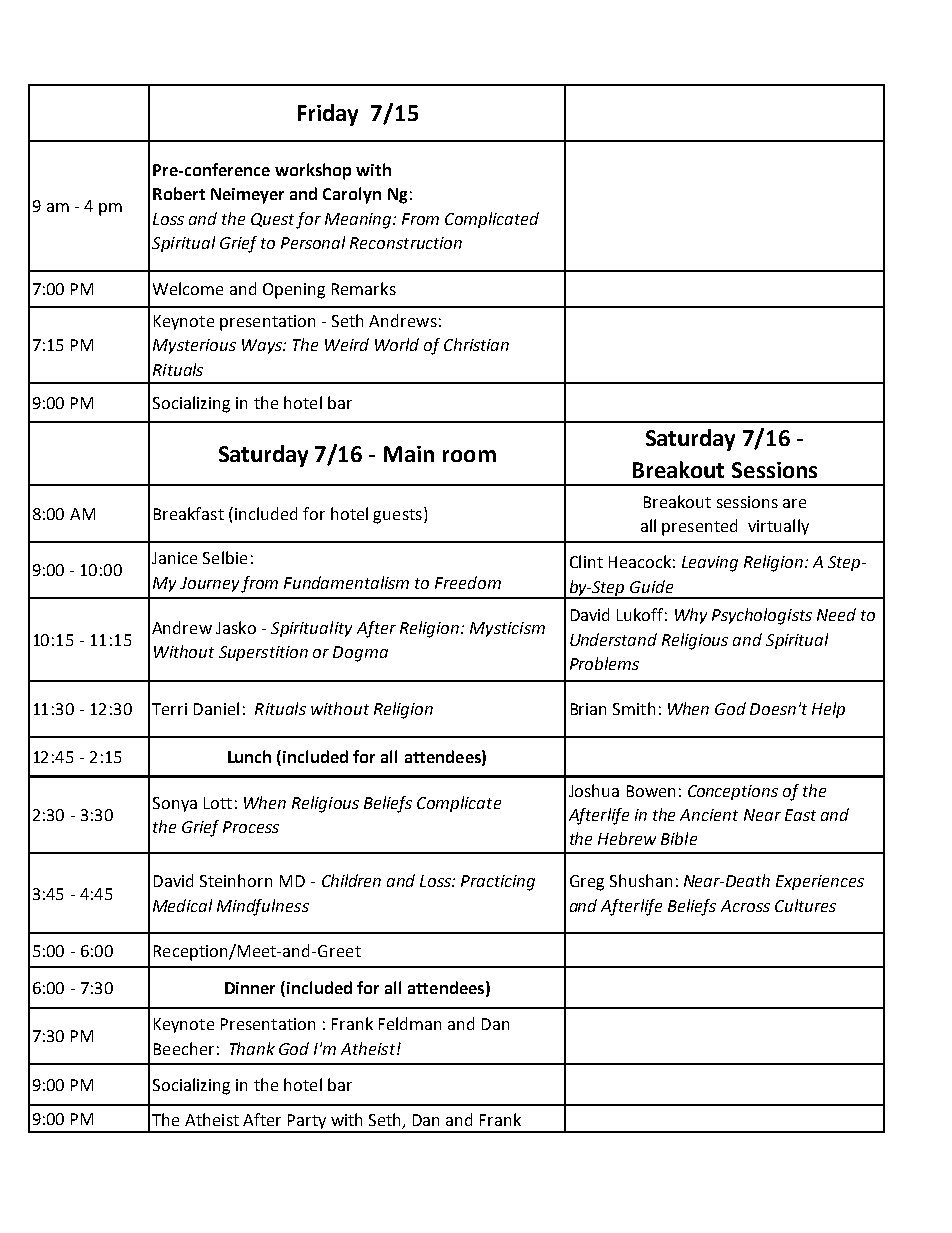 This screenshot has width=952, height=1233. I want to click on workshop, so click(313, 171).
